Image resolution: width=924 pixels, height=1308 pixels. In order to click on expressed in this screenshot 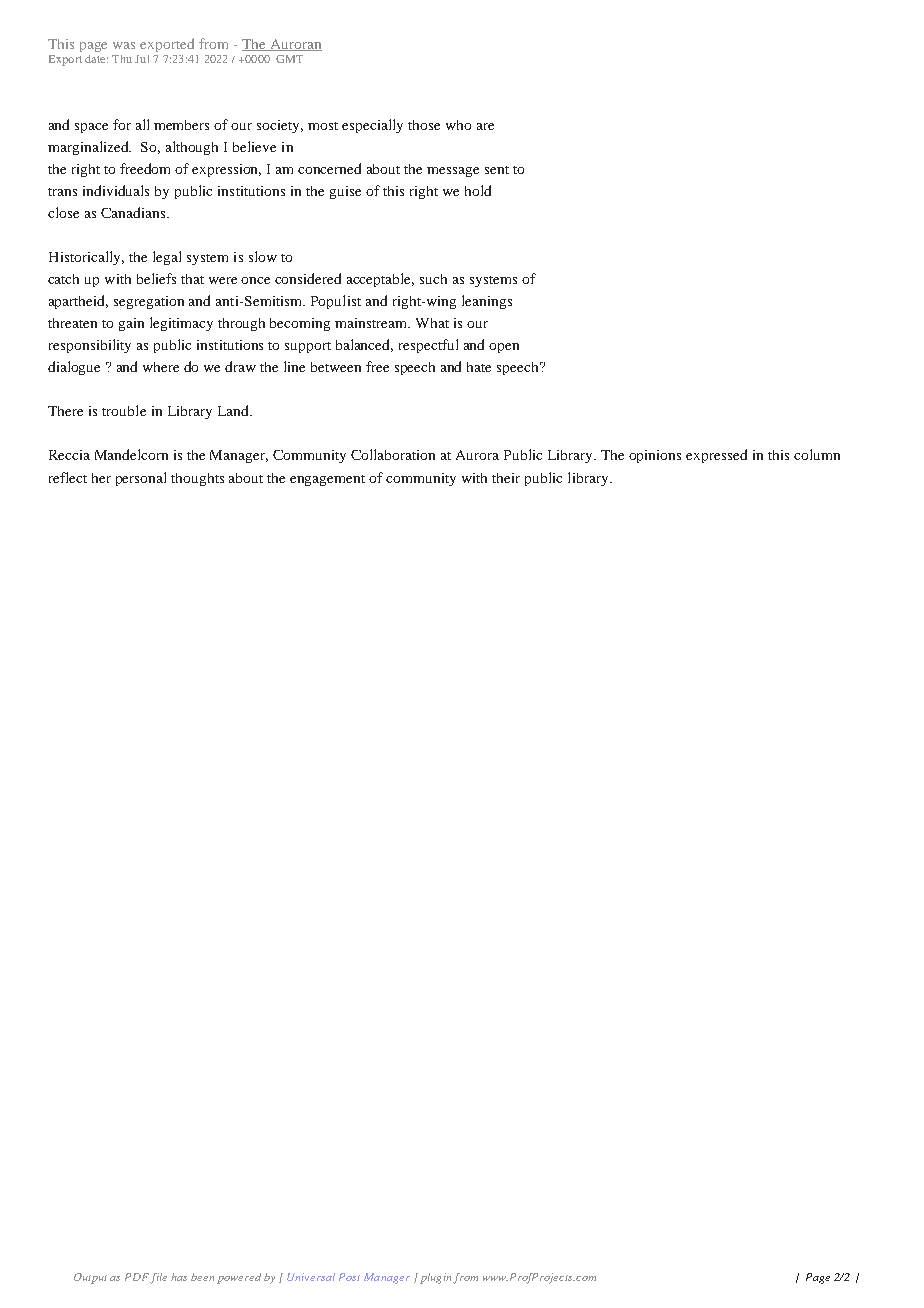, I will do `click(716, 456)`.
